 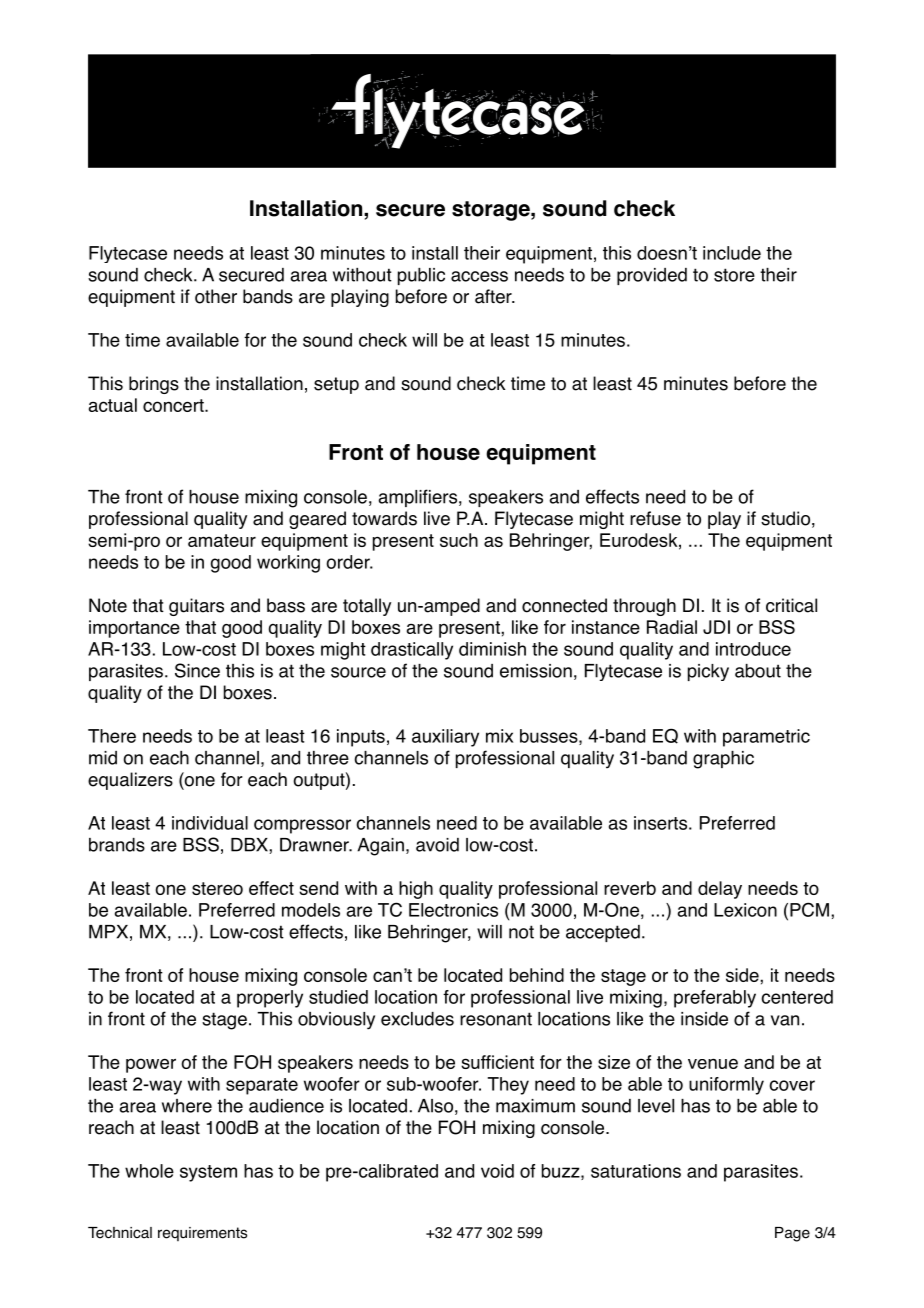 I want to click on graphic, so click(x=723, y=760).
